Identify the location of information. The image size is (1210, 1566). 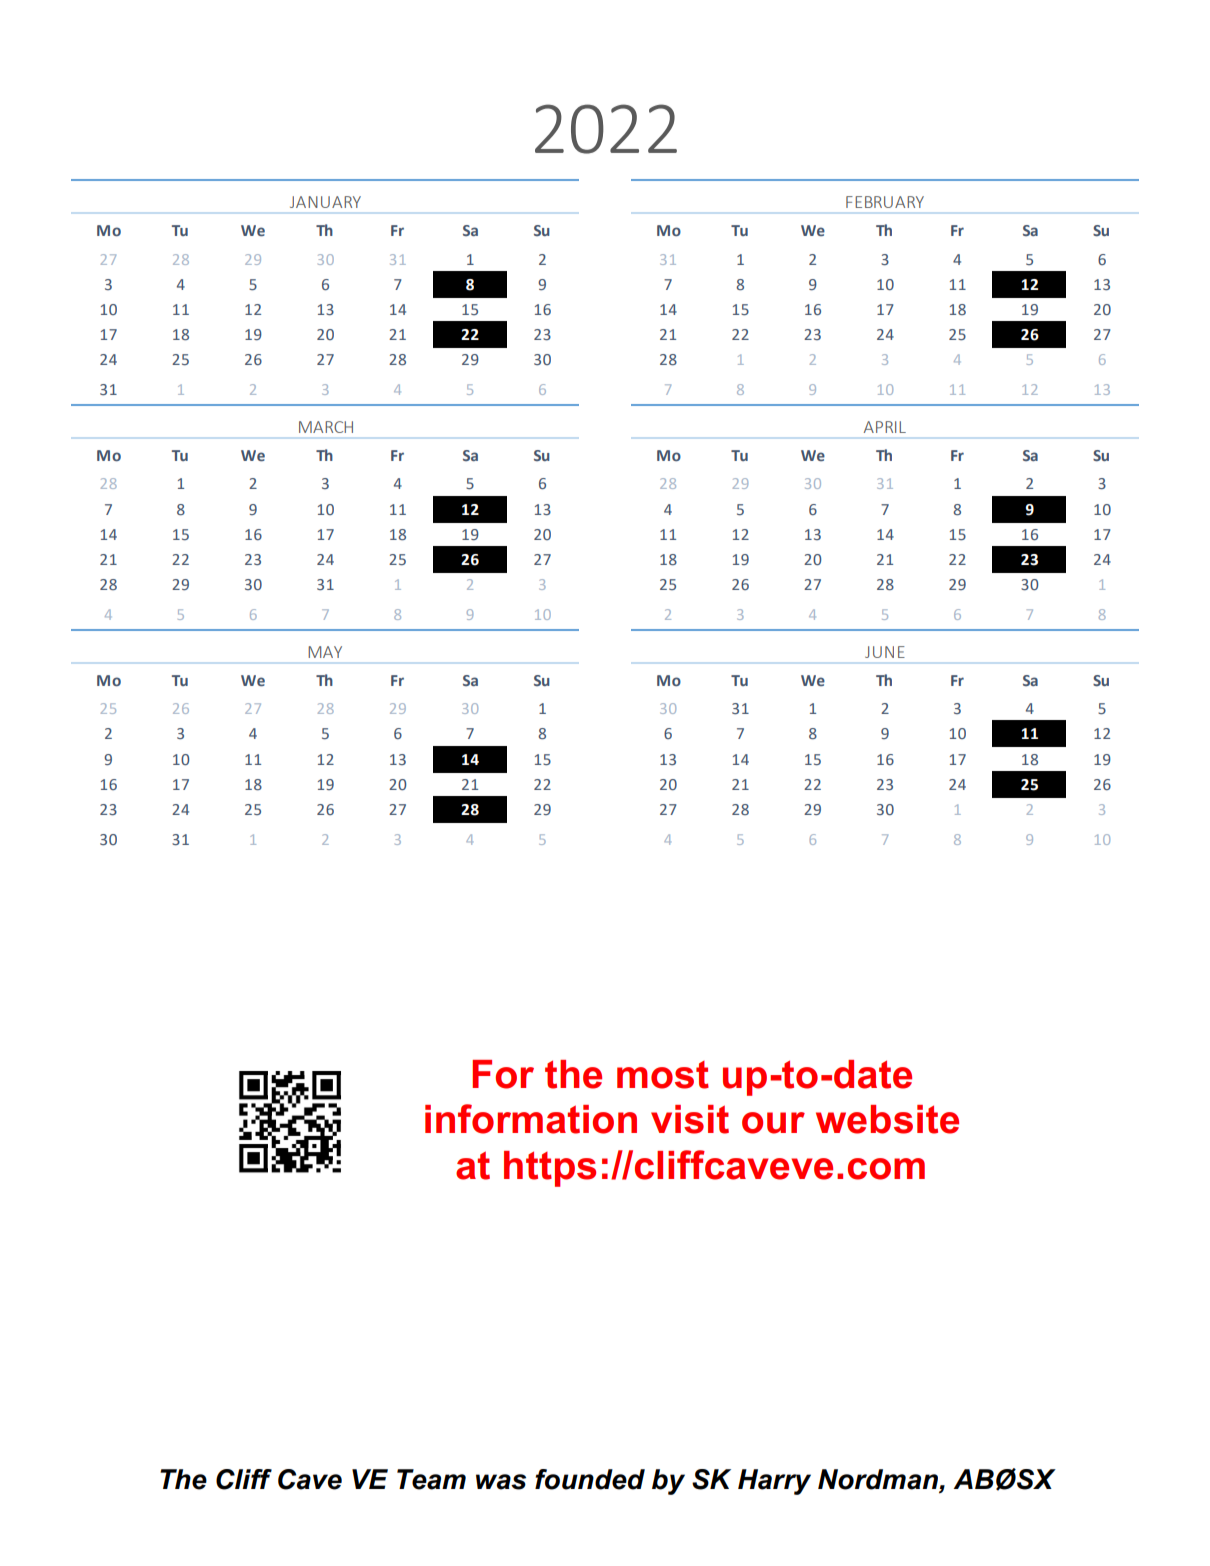
(531, 1119).
